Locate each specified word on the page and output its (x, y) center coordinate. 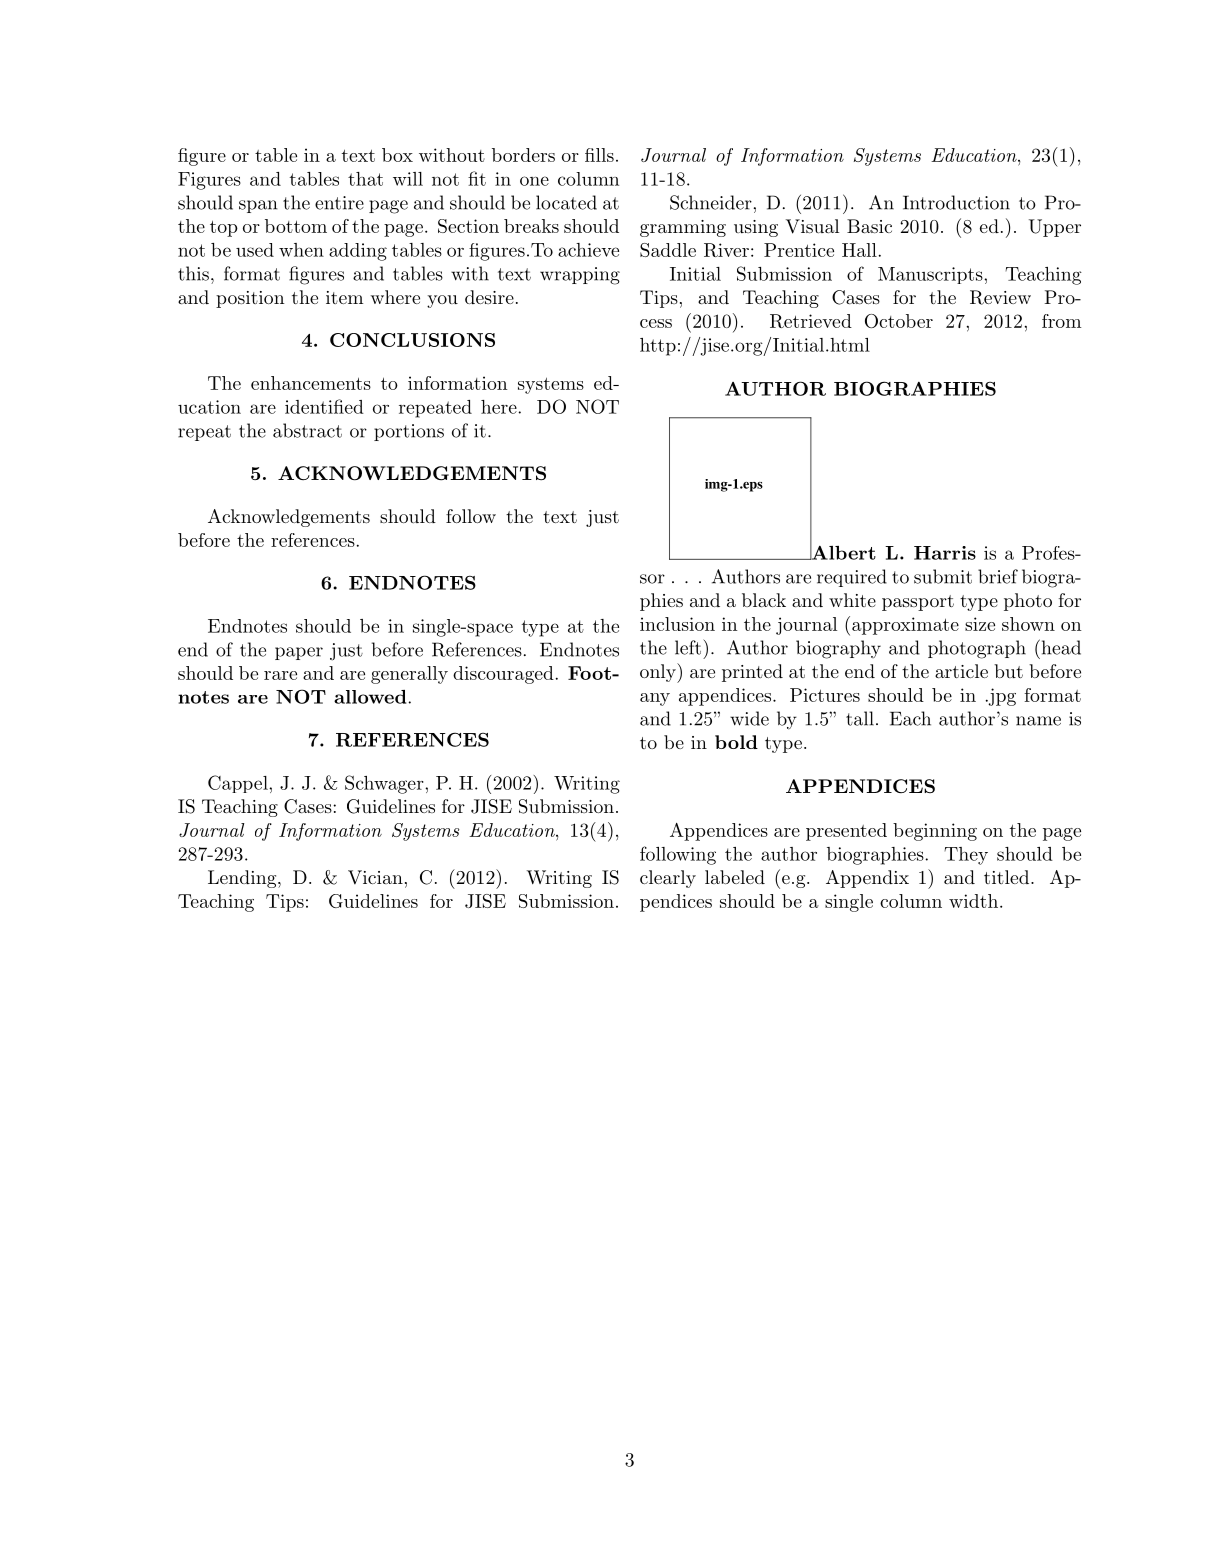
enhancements (311, 383)
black (764, 600)
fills (599, 155)
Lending (243, 879)
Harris (945, 553)
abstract (307, 430)
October (899, 321)
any (655, 699)
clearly (668, 879)
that (365, 179)
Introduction (956, 202)
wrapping (580, 276)
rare (280, 675)
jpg (1001, 697)
